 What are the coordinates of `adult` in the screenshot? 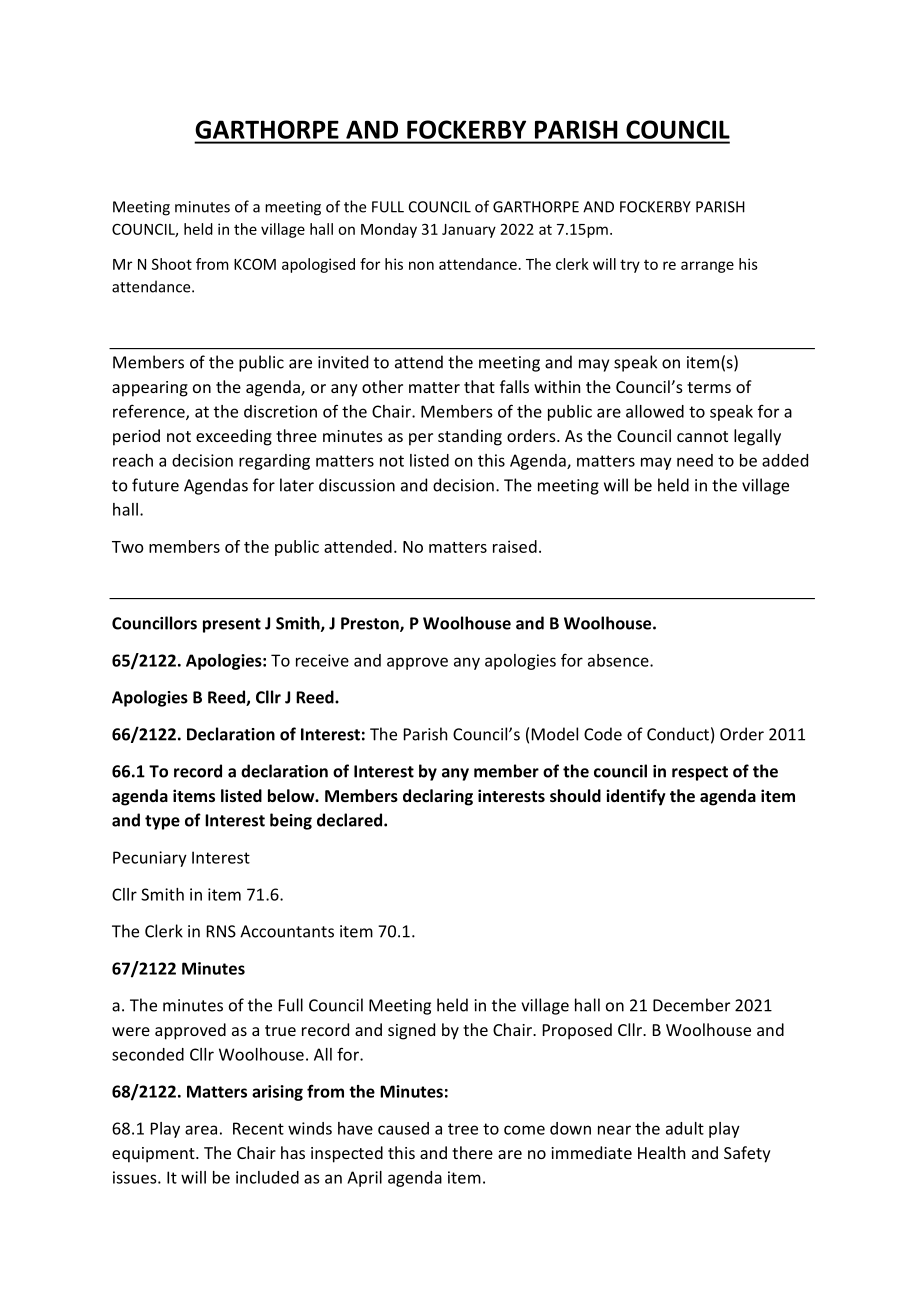 It's located at (685, 1128).
